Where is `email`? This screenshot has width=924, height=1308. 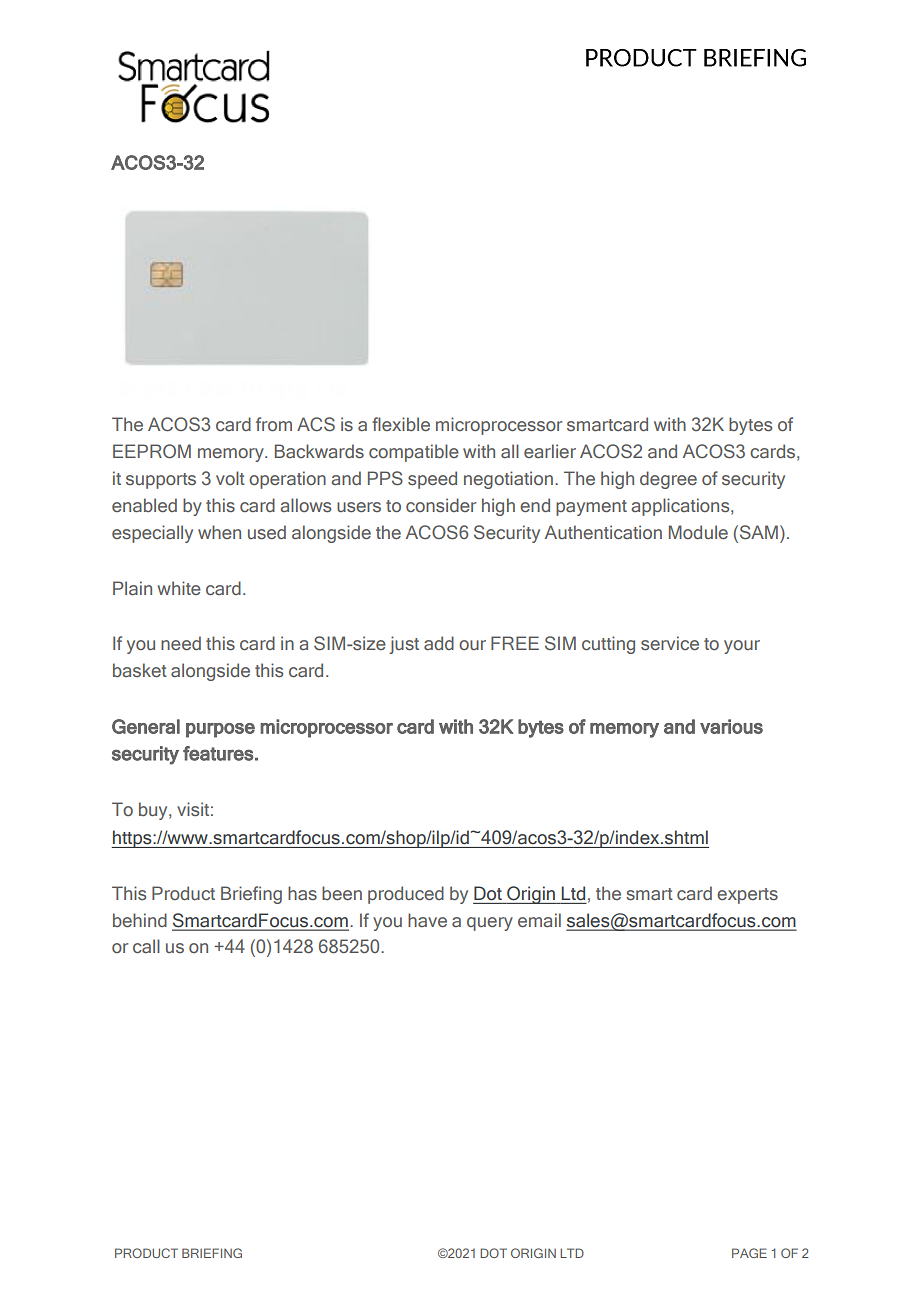
email is located at coordinates (539, 920).
